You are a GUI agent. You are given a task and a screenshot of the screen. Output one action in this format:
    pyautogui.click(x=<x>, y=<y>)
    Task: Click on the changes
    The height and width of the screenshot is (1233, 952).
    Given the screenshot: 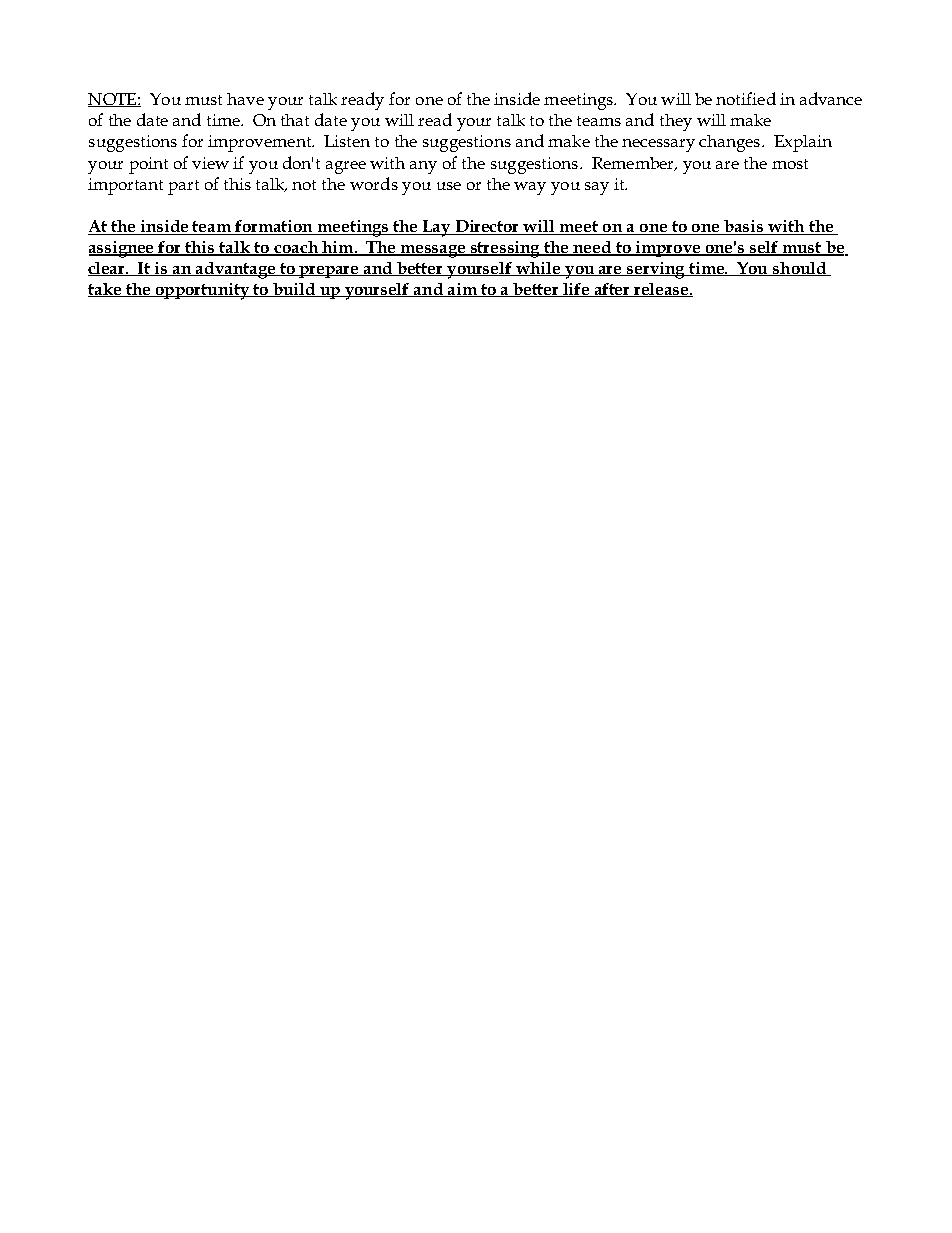 What is the action you would take?
    pyautogui.click(x=731, y=143)
